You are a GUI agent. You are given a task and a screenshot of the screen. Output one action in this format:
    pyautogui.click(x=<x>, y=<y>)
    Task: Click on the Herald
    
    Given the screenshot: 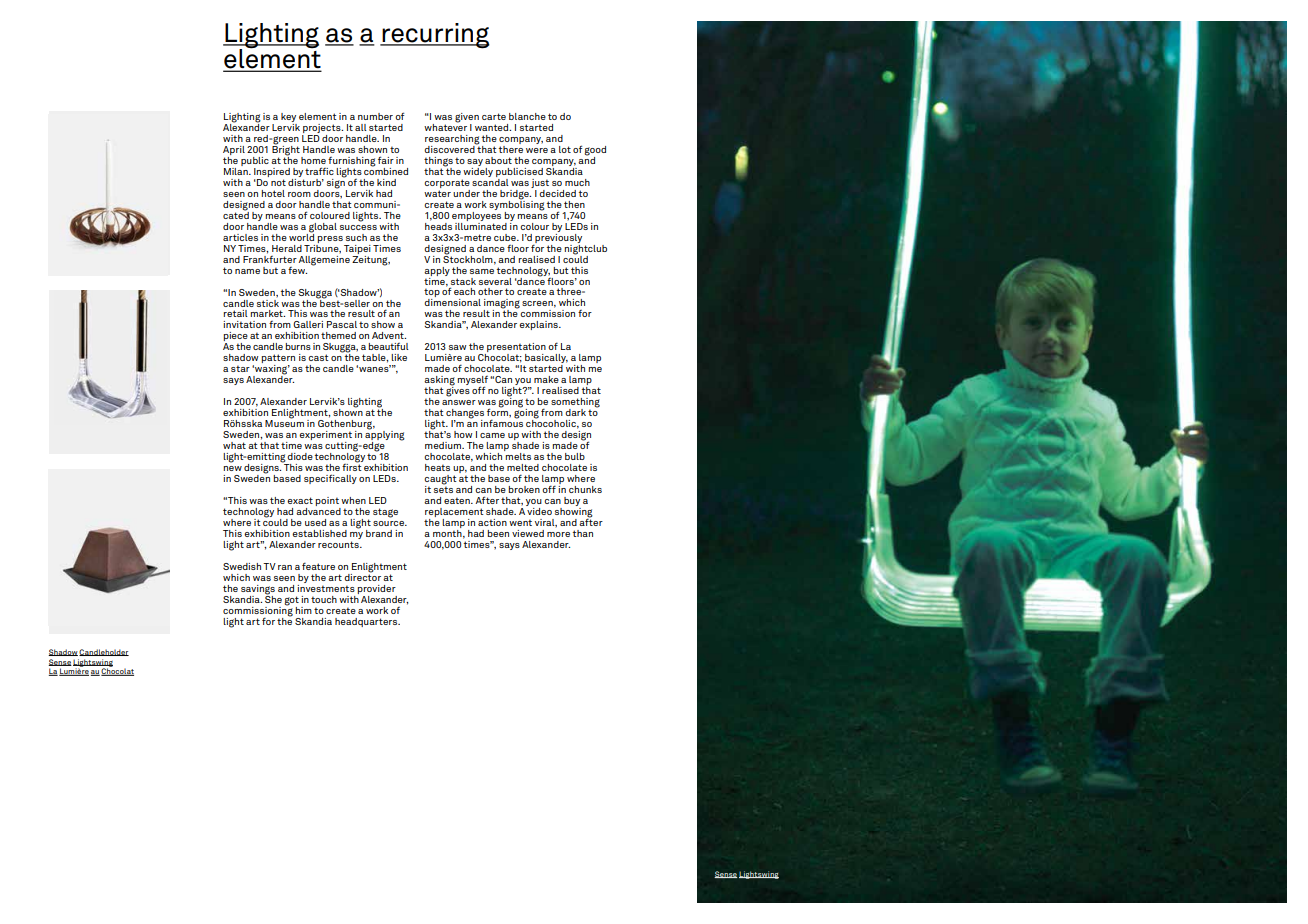 What is the action you would take?
    pyautogui.click(x=287, y=248)
